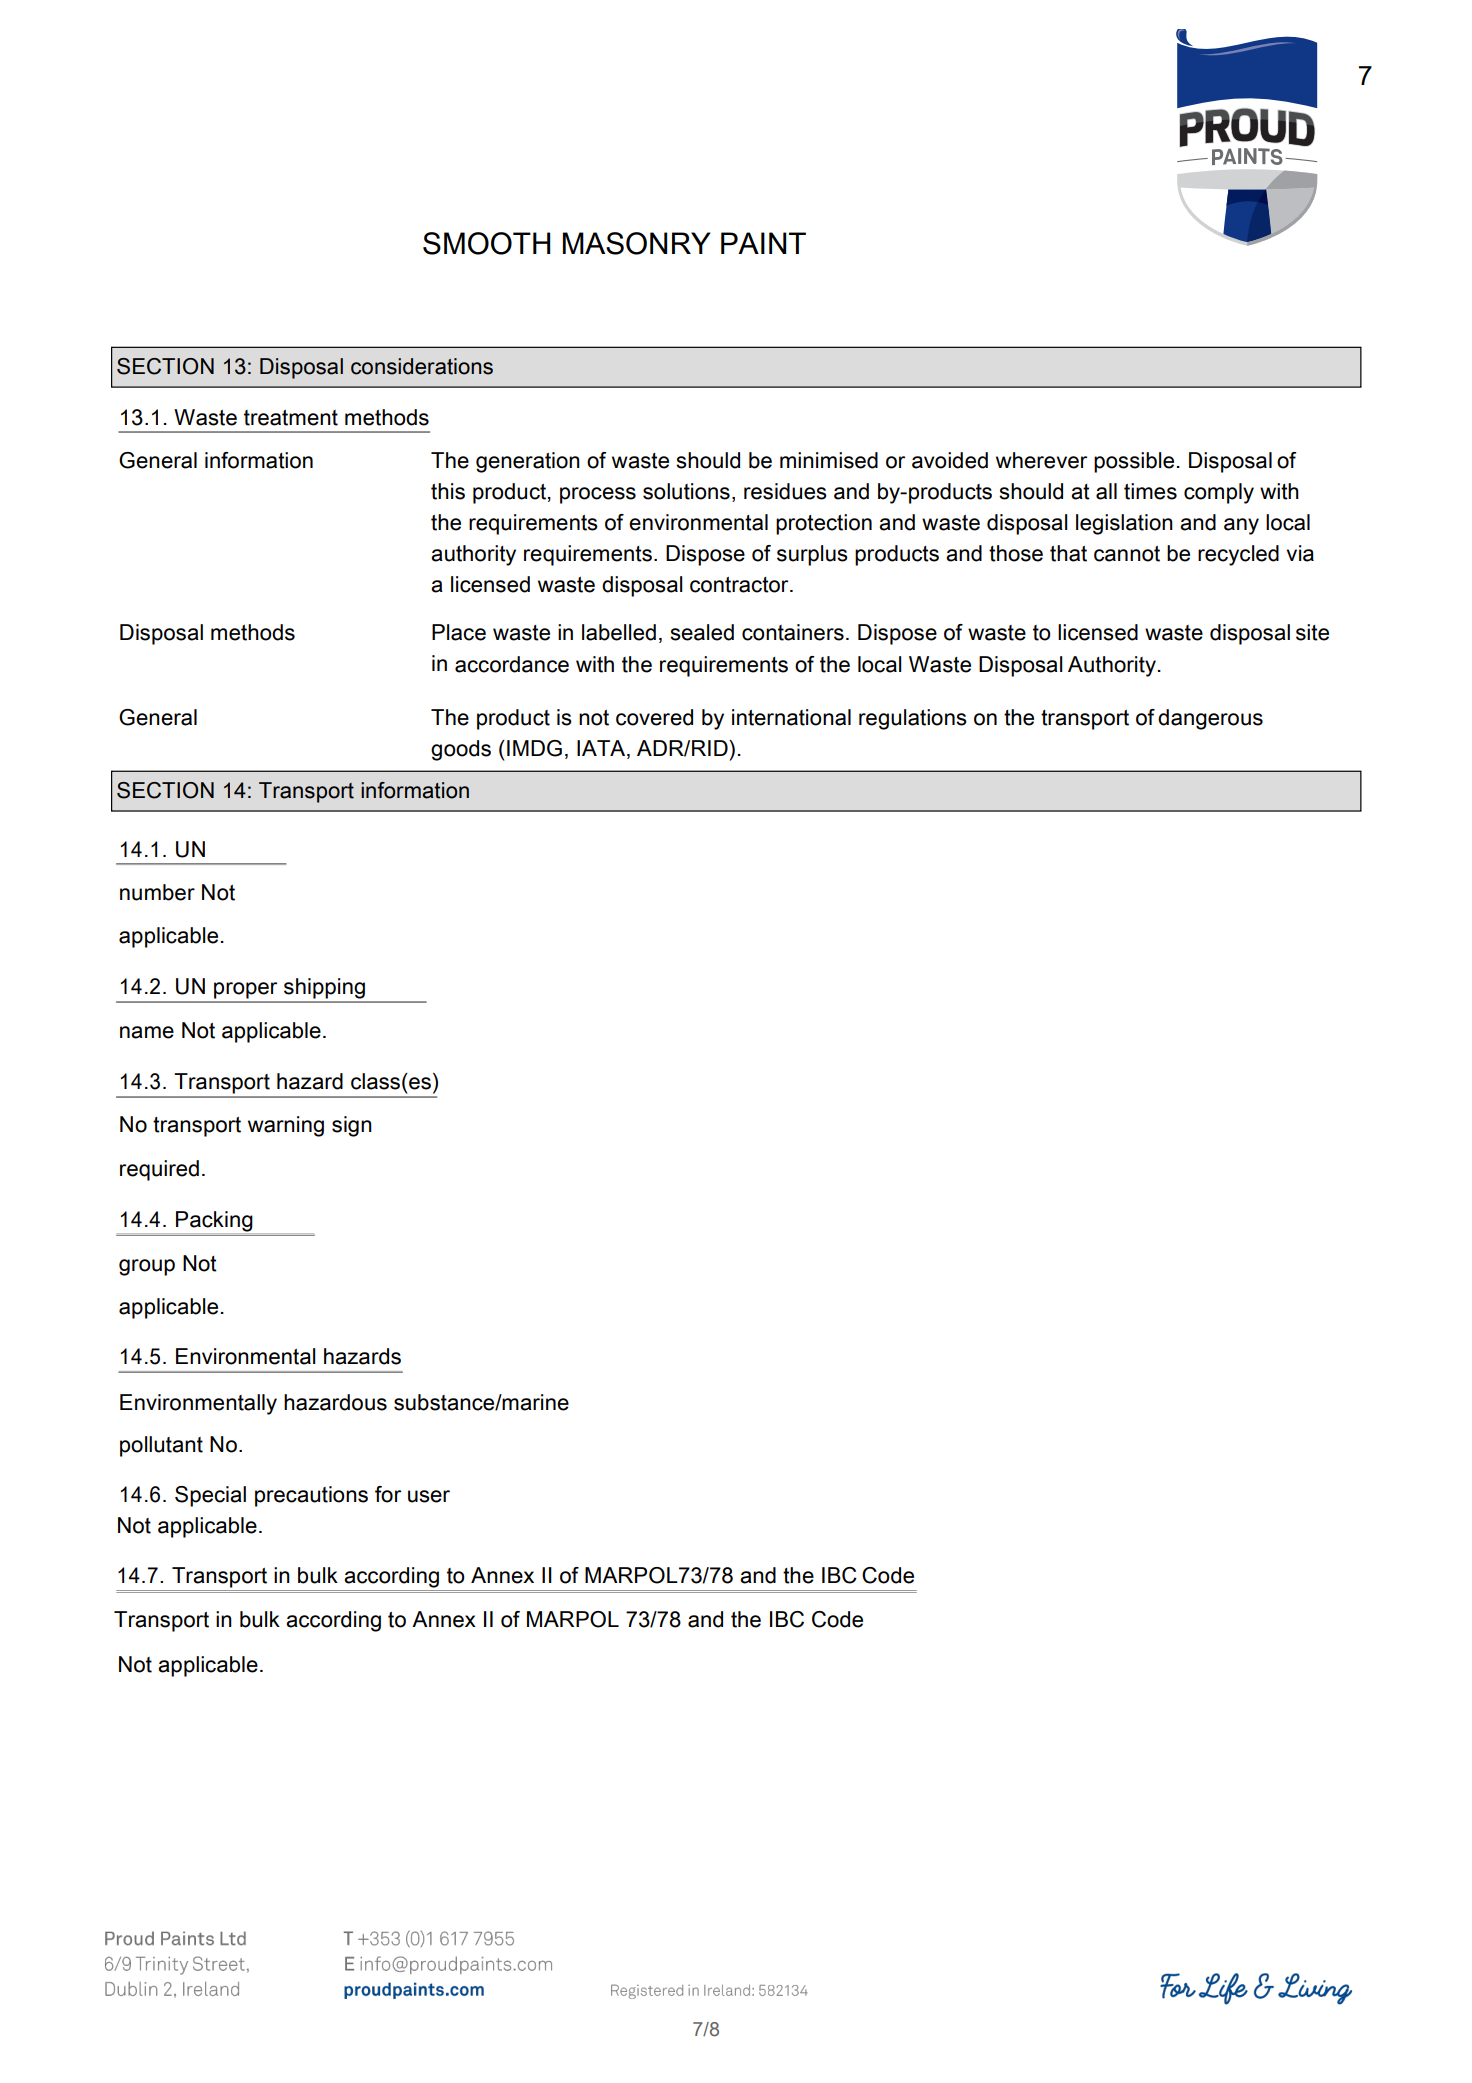 The height and width of the screenshot is (2083, 1472). What do you see at coordinates (286, 1126) in the screenshot?
I see `warning` at bounding box center [286, 1126].
